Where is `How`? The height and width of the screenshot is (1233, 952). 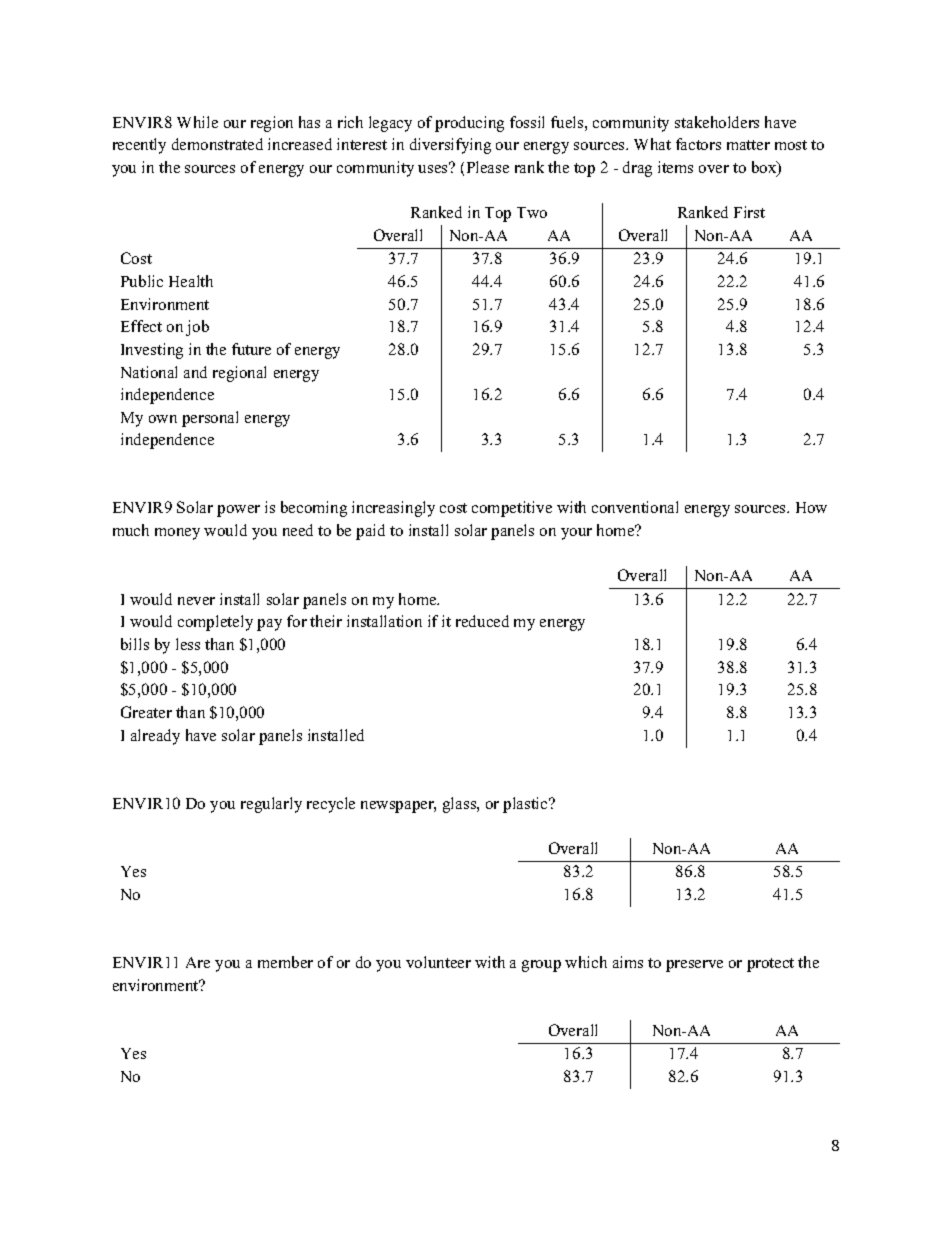
How is located at coordinates (811, 507).
